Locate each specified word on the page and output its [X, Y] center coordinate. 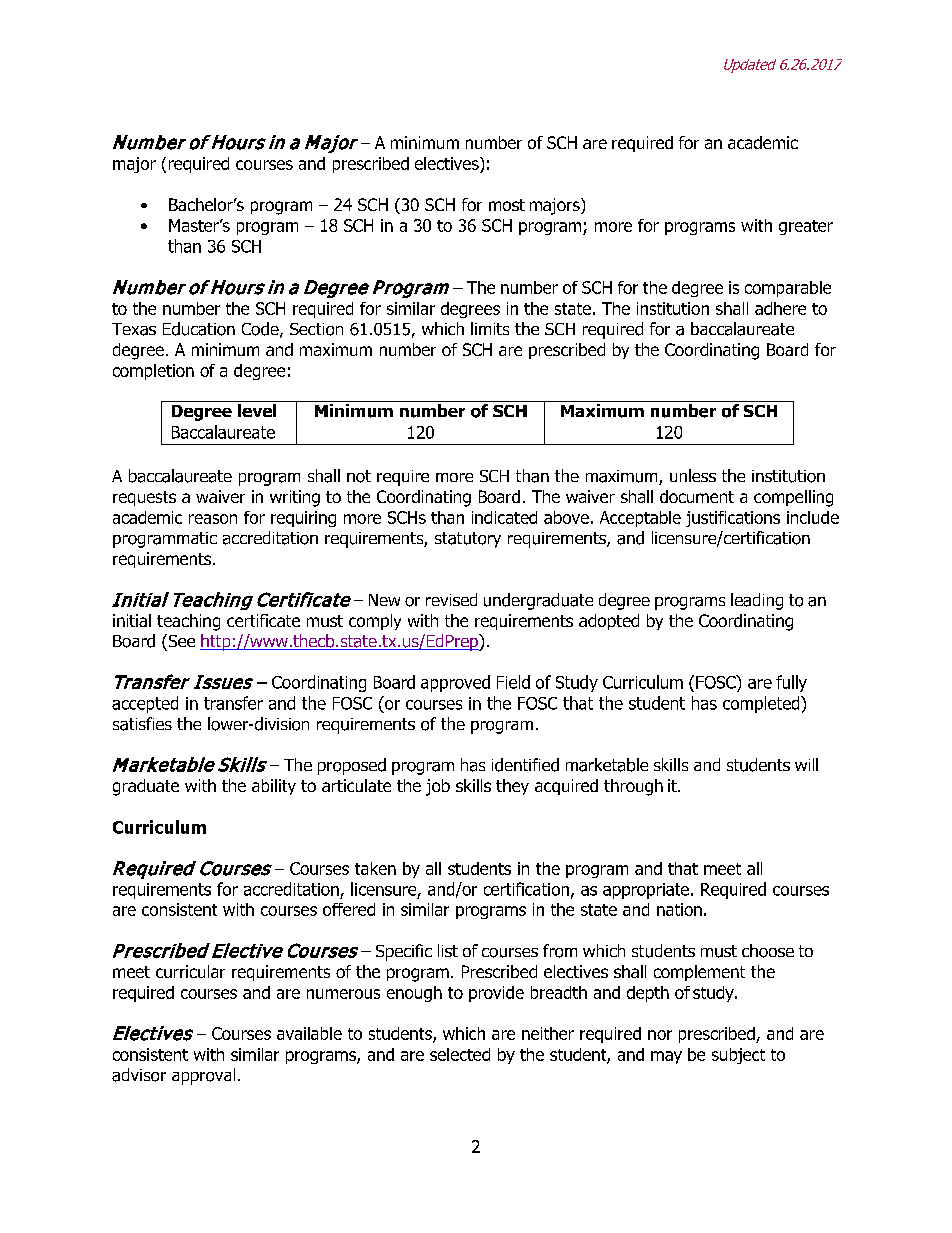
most [507, 205]
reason [213, 519]
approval [203, 1076]
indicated [504, 517]
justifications [733, 519]
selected [460, 1054]
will [806, 764]
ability [274, 787]
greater [806, 227]
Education [199, 329]
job [438, 787]
